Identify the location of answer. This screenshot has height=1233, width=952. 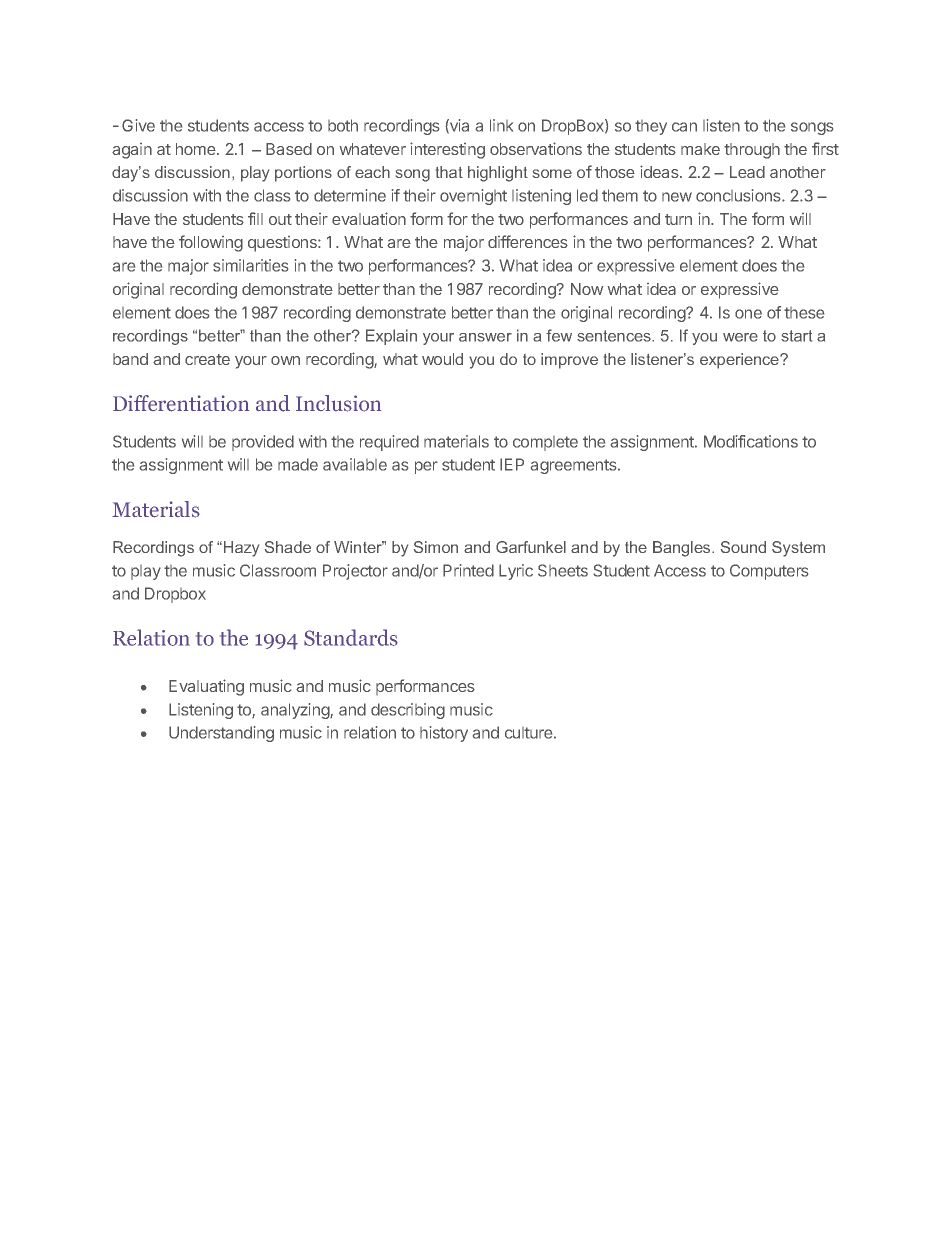
(485, 337).
